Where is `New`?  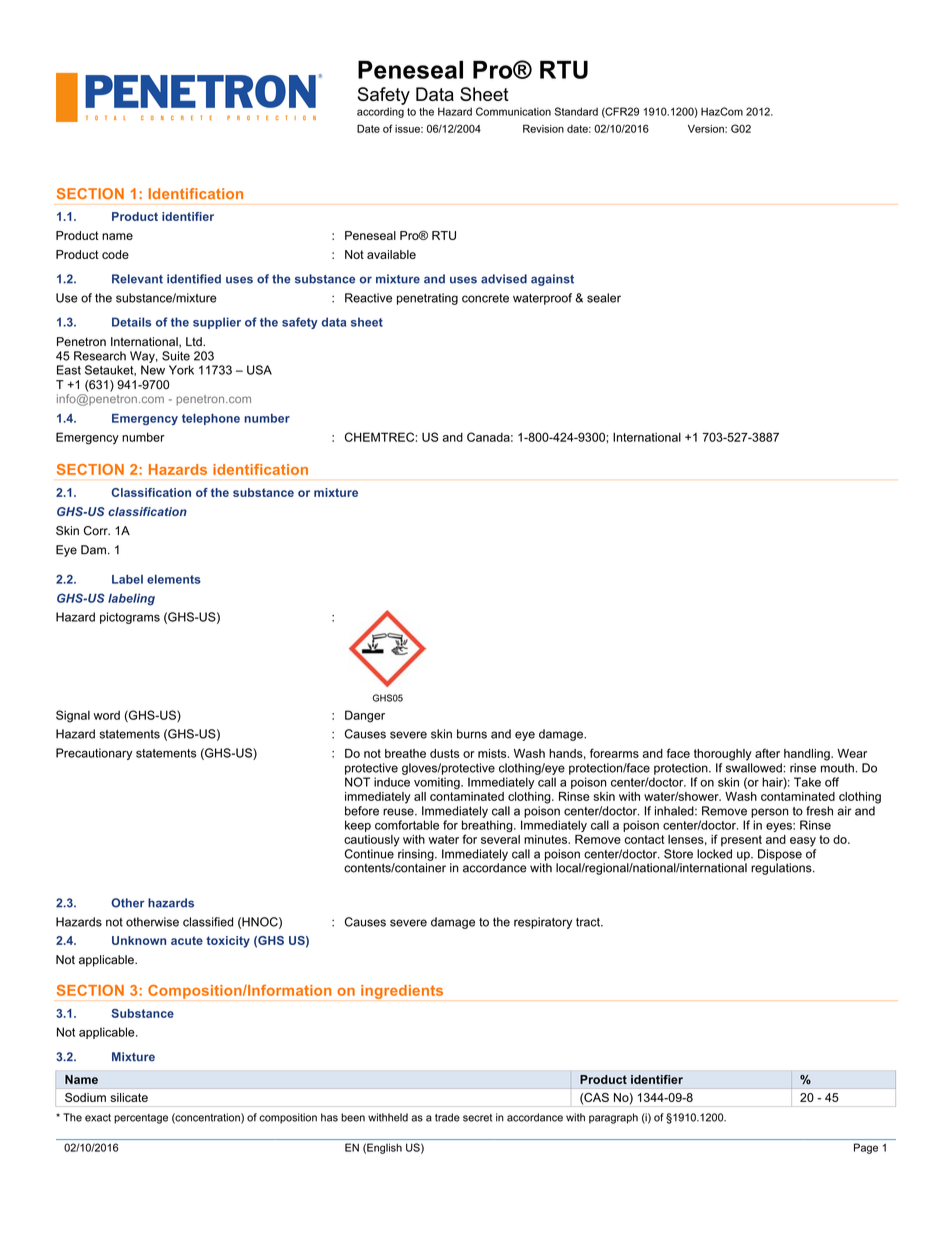 New is located at coordinates (153, 370).
